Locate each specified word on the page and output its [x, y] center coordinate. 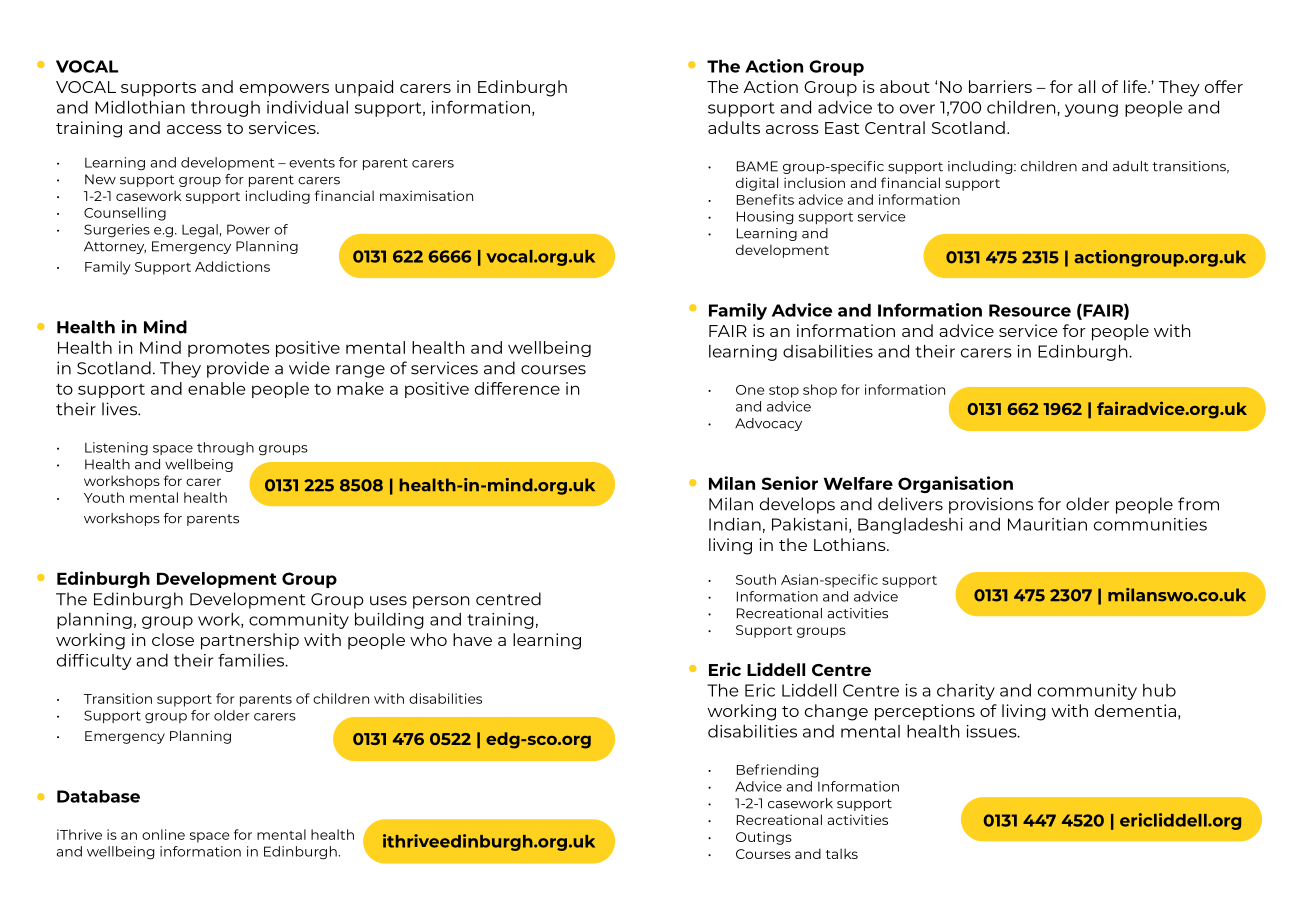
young [1091, 110]
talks [842, 853]
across [792, 129]
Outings [764, 838]
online [163, 834]
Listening [116, 449]
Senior [790, 483]
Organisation [955, 484]
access [194, 129]
